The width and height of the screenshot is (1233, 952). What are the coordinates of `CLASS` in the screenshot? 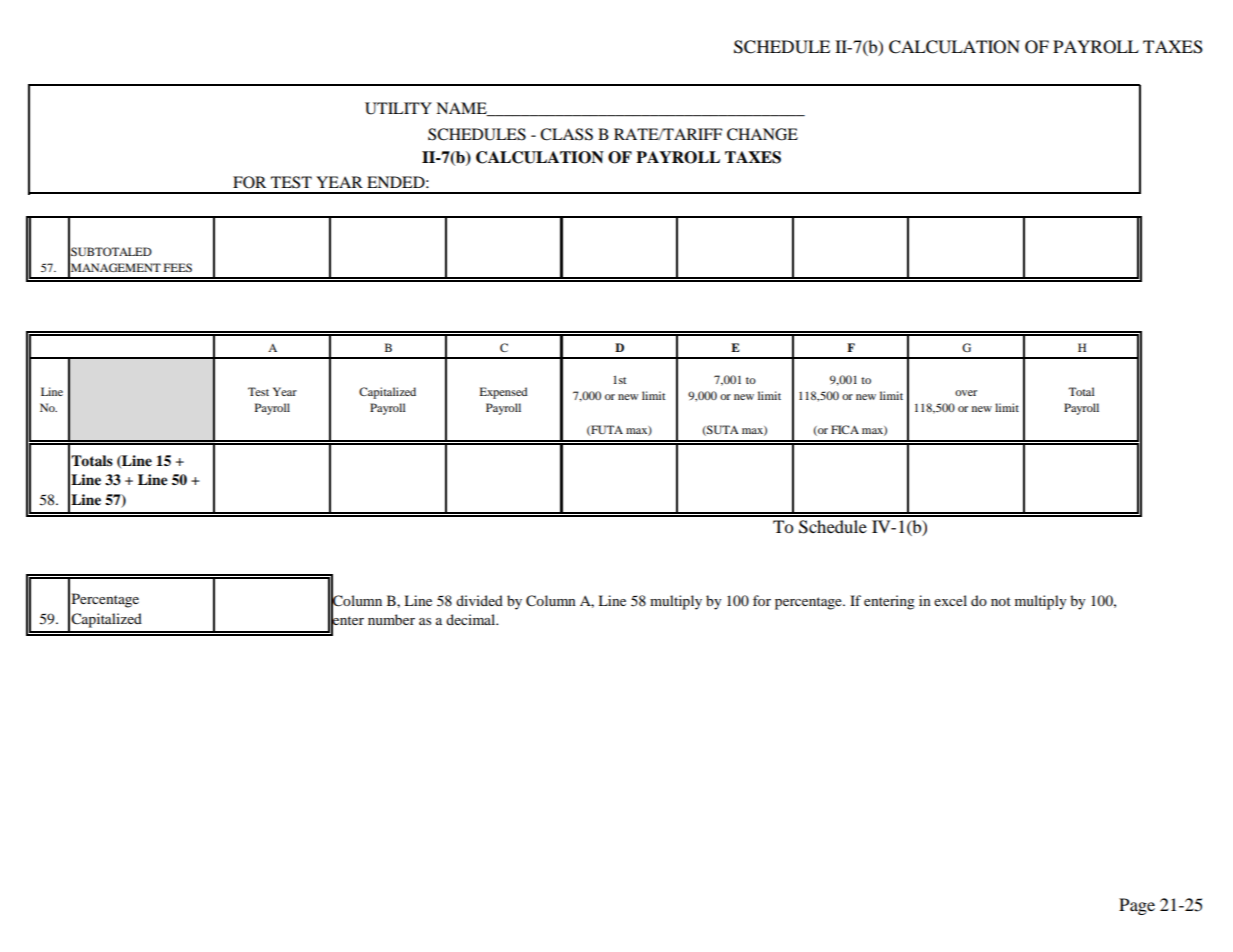 It's located at (566, 134).
